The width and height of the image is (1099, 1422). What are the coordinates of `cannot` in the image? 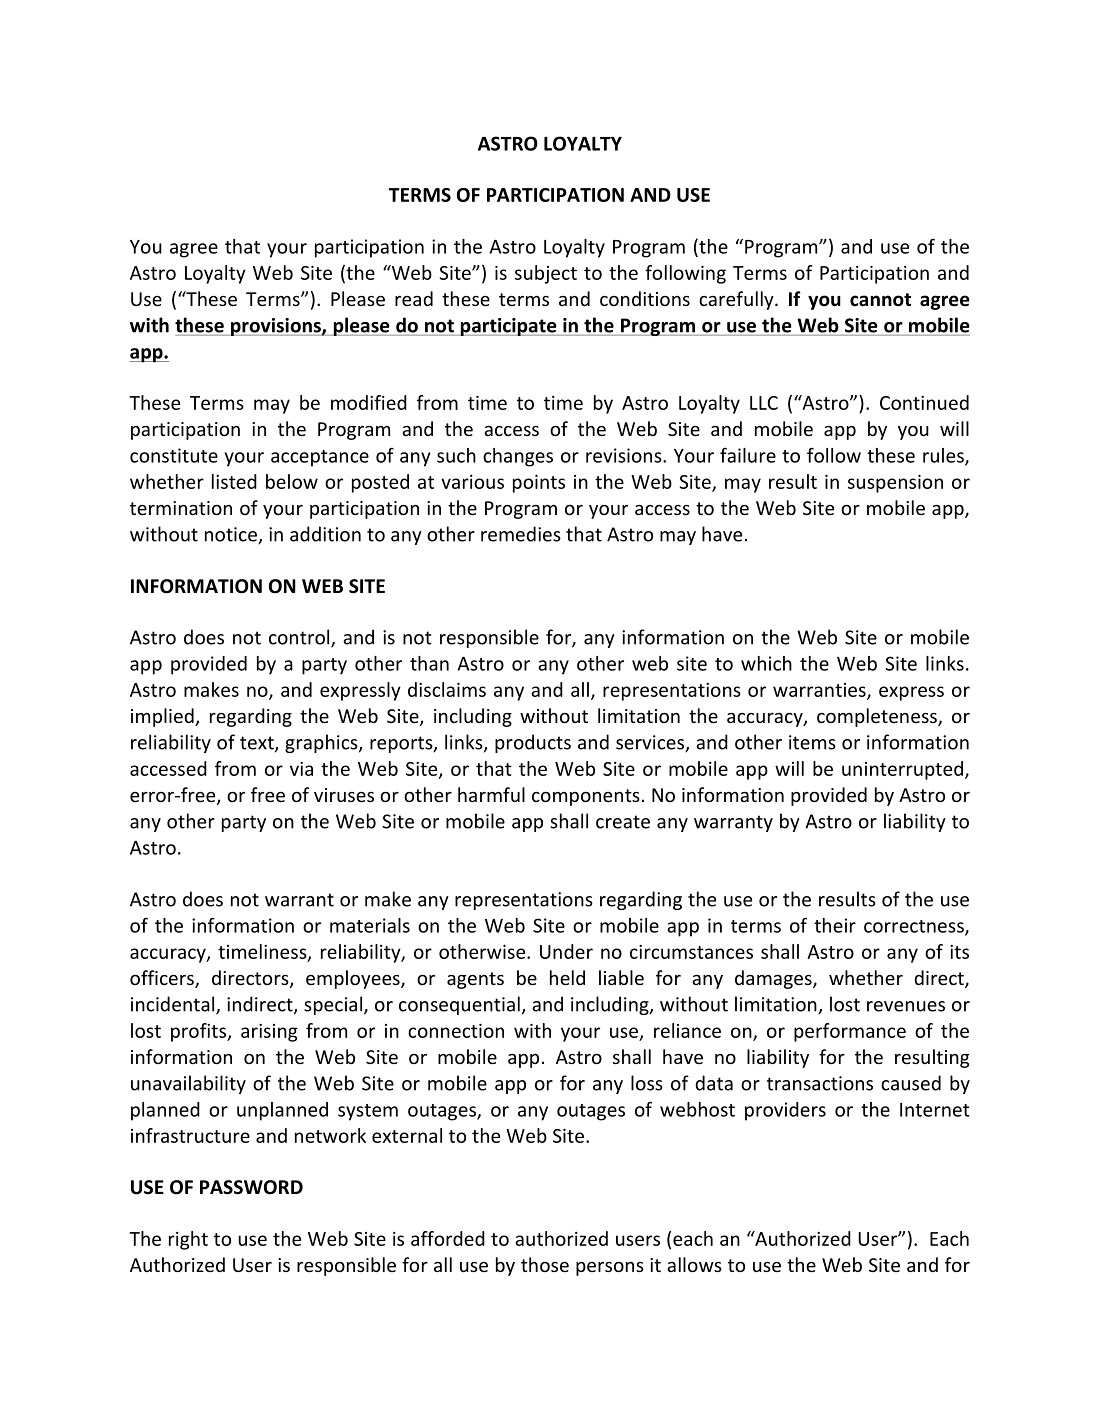 It's located at (880, 300).
